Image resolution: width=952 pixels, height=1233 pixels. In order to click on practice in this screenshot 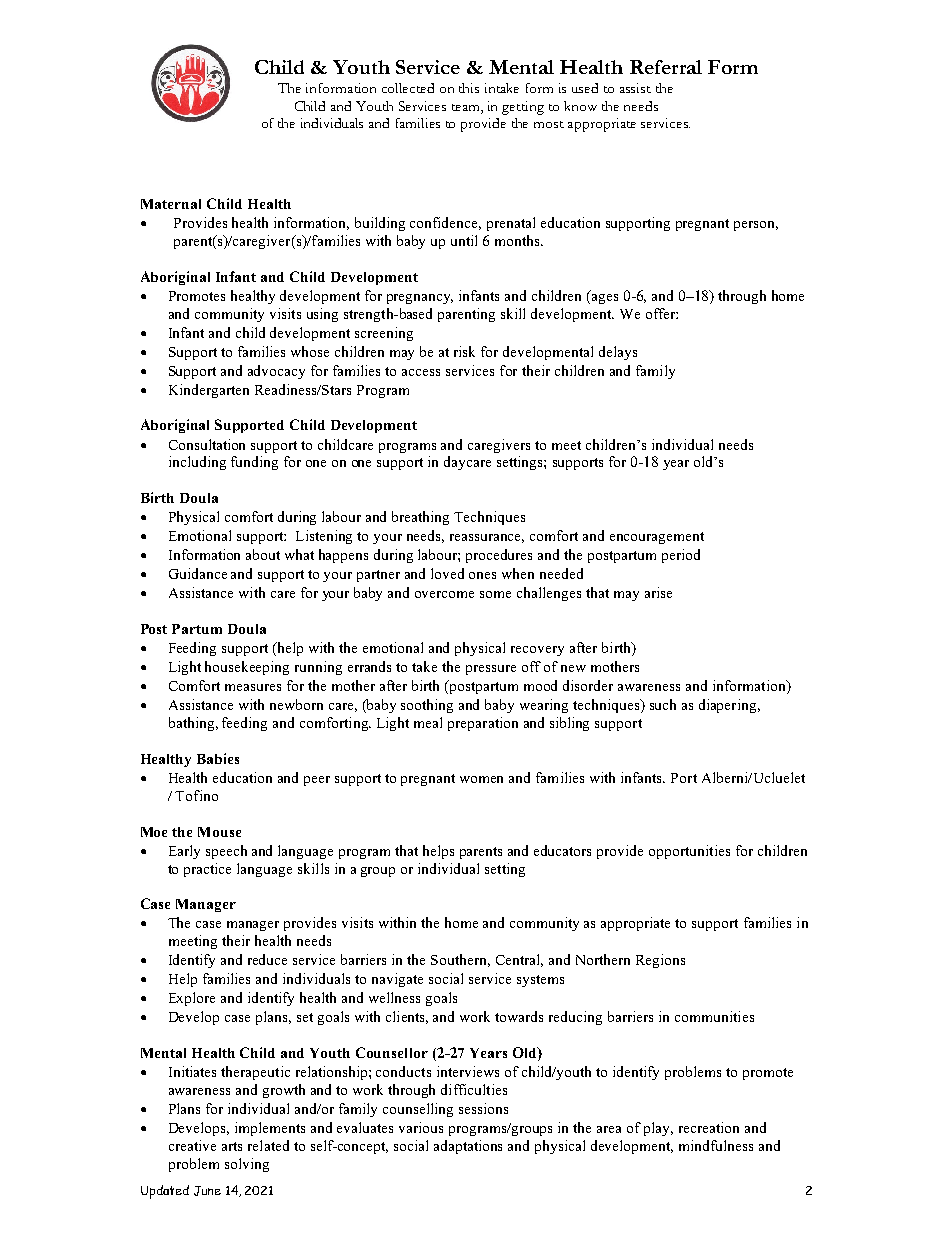, I will do `click(207, 870)`.
